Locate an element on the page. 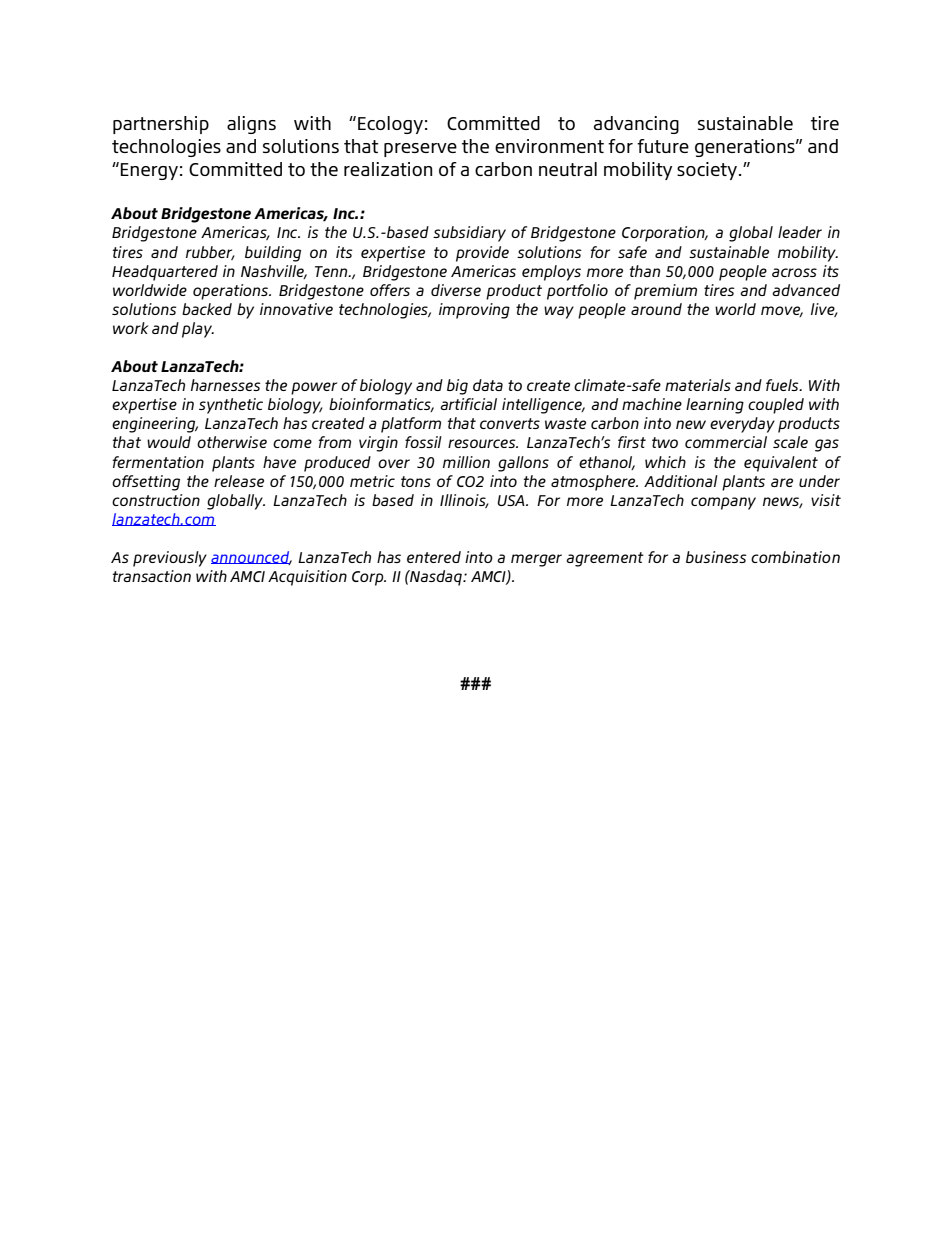 The image size is (952, 1233). converts is located at coordinates (510, 423).
